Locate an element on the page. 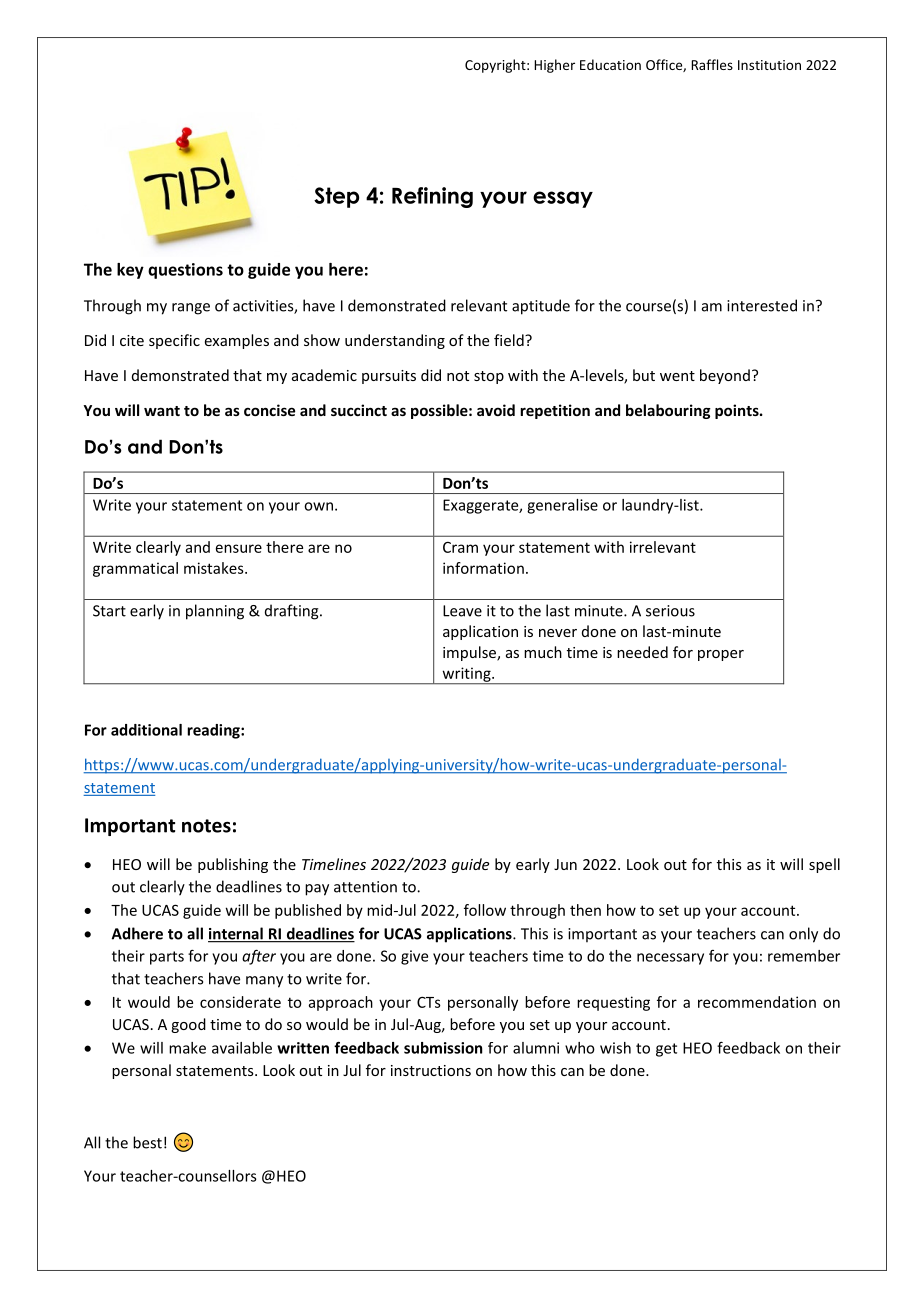 Image resolution: width=924 pixels, height=1308 pixels. Higher is located at coordinates (554, 66).
